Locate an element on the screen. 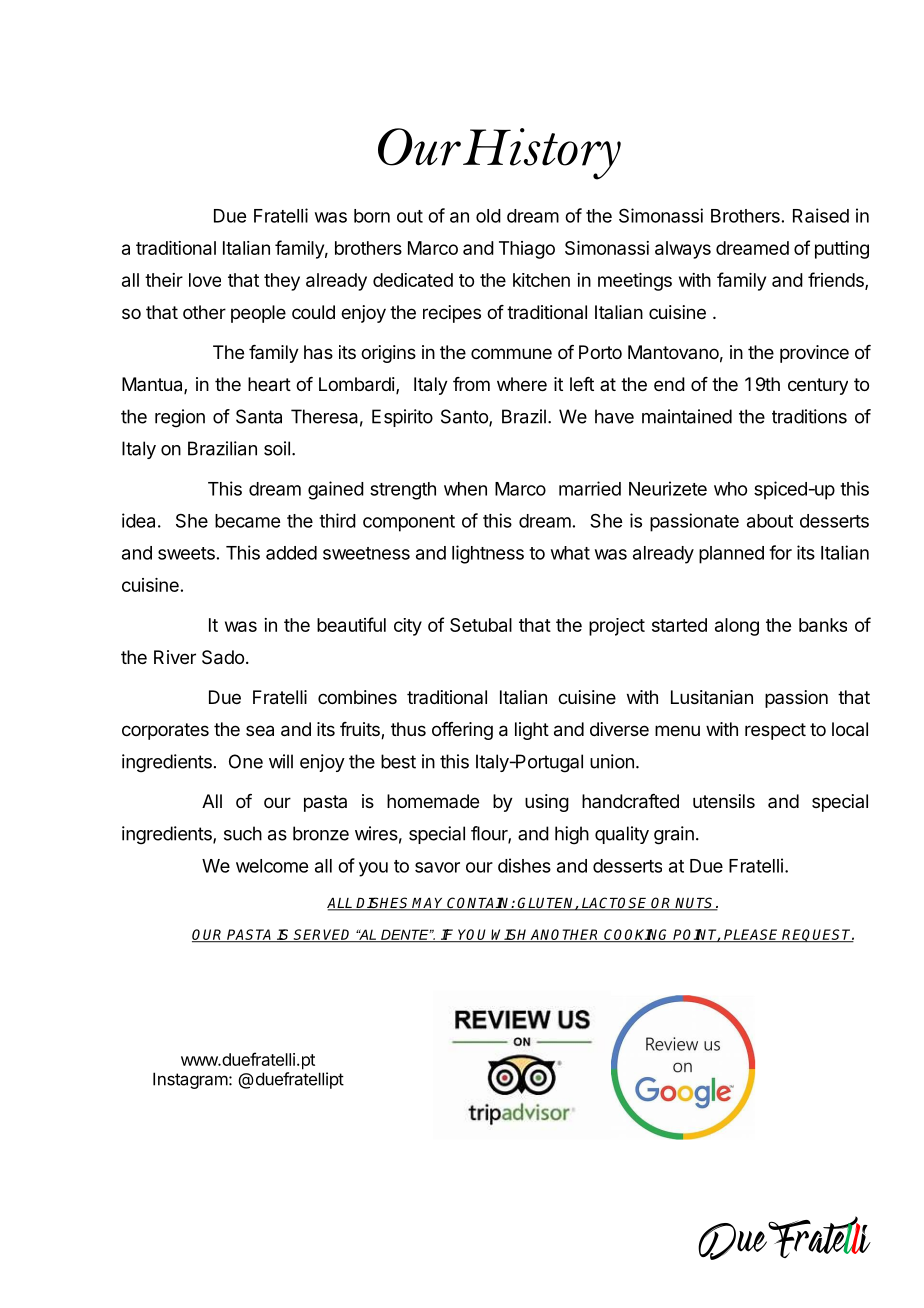 The height and width of the screenshot is (1308, 924). city is located at coordinates (408, 627).
